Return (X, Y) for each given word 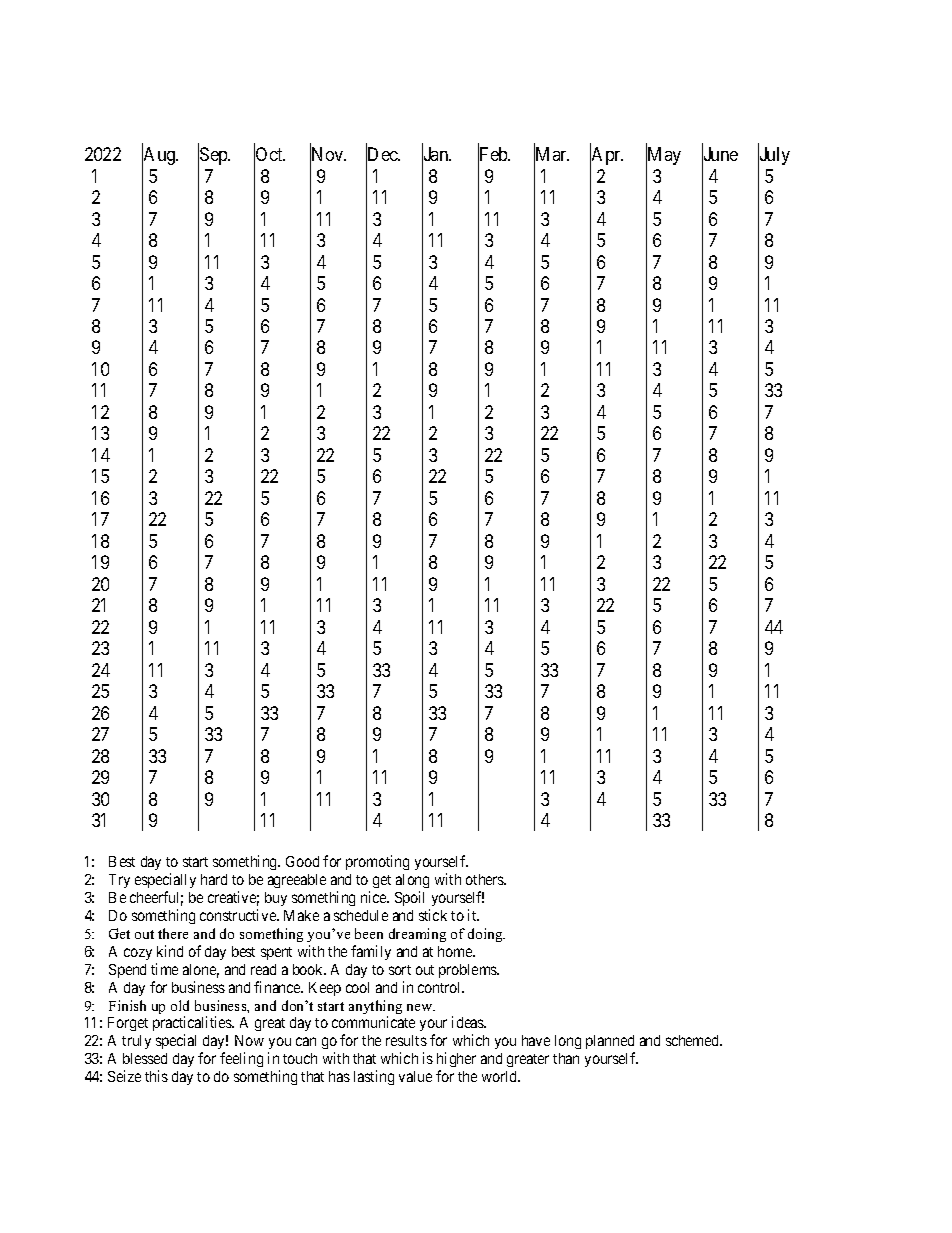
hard (214, 879)
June (720, 155)
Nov (328, 155)
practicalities (193, 1025)
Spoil (409, 898)
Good (302, 861)
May (663, 157)
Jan (436, 155)
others (486, 879)
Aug (160, 157)
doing (486, 935)
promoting (377, 862)
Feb (493, 155)
